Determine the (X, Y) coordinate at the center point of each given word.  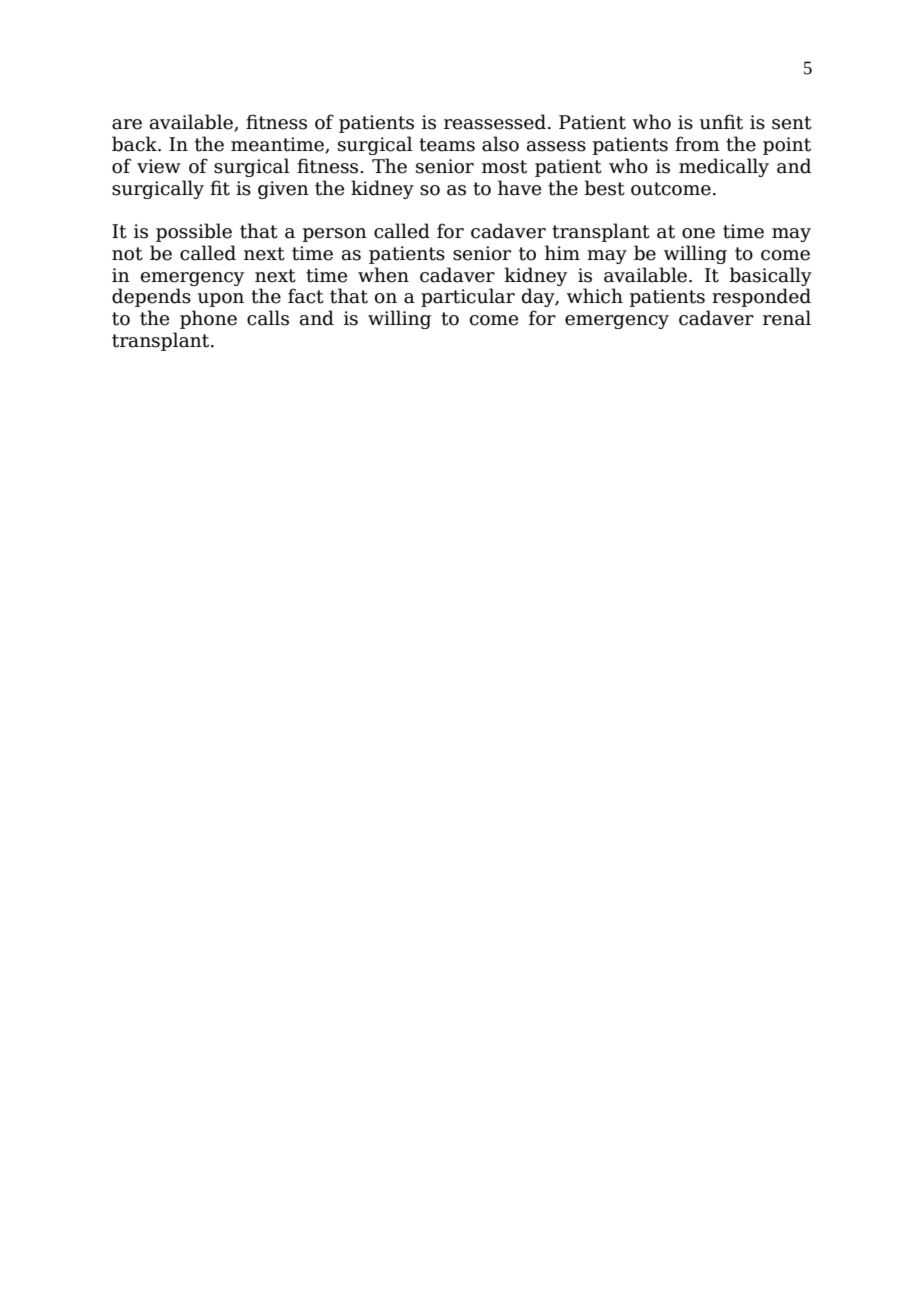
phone (208, 319)
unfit (721, 122)
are (127, 124)
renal (787, 318)
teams (447, 145)
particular (468, 297)
